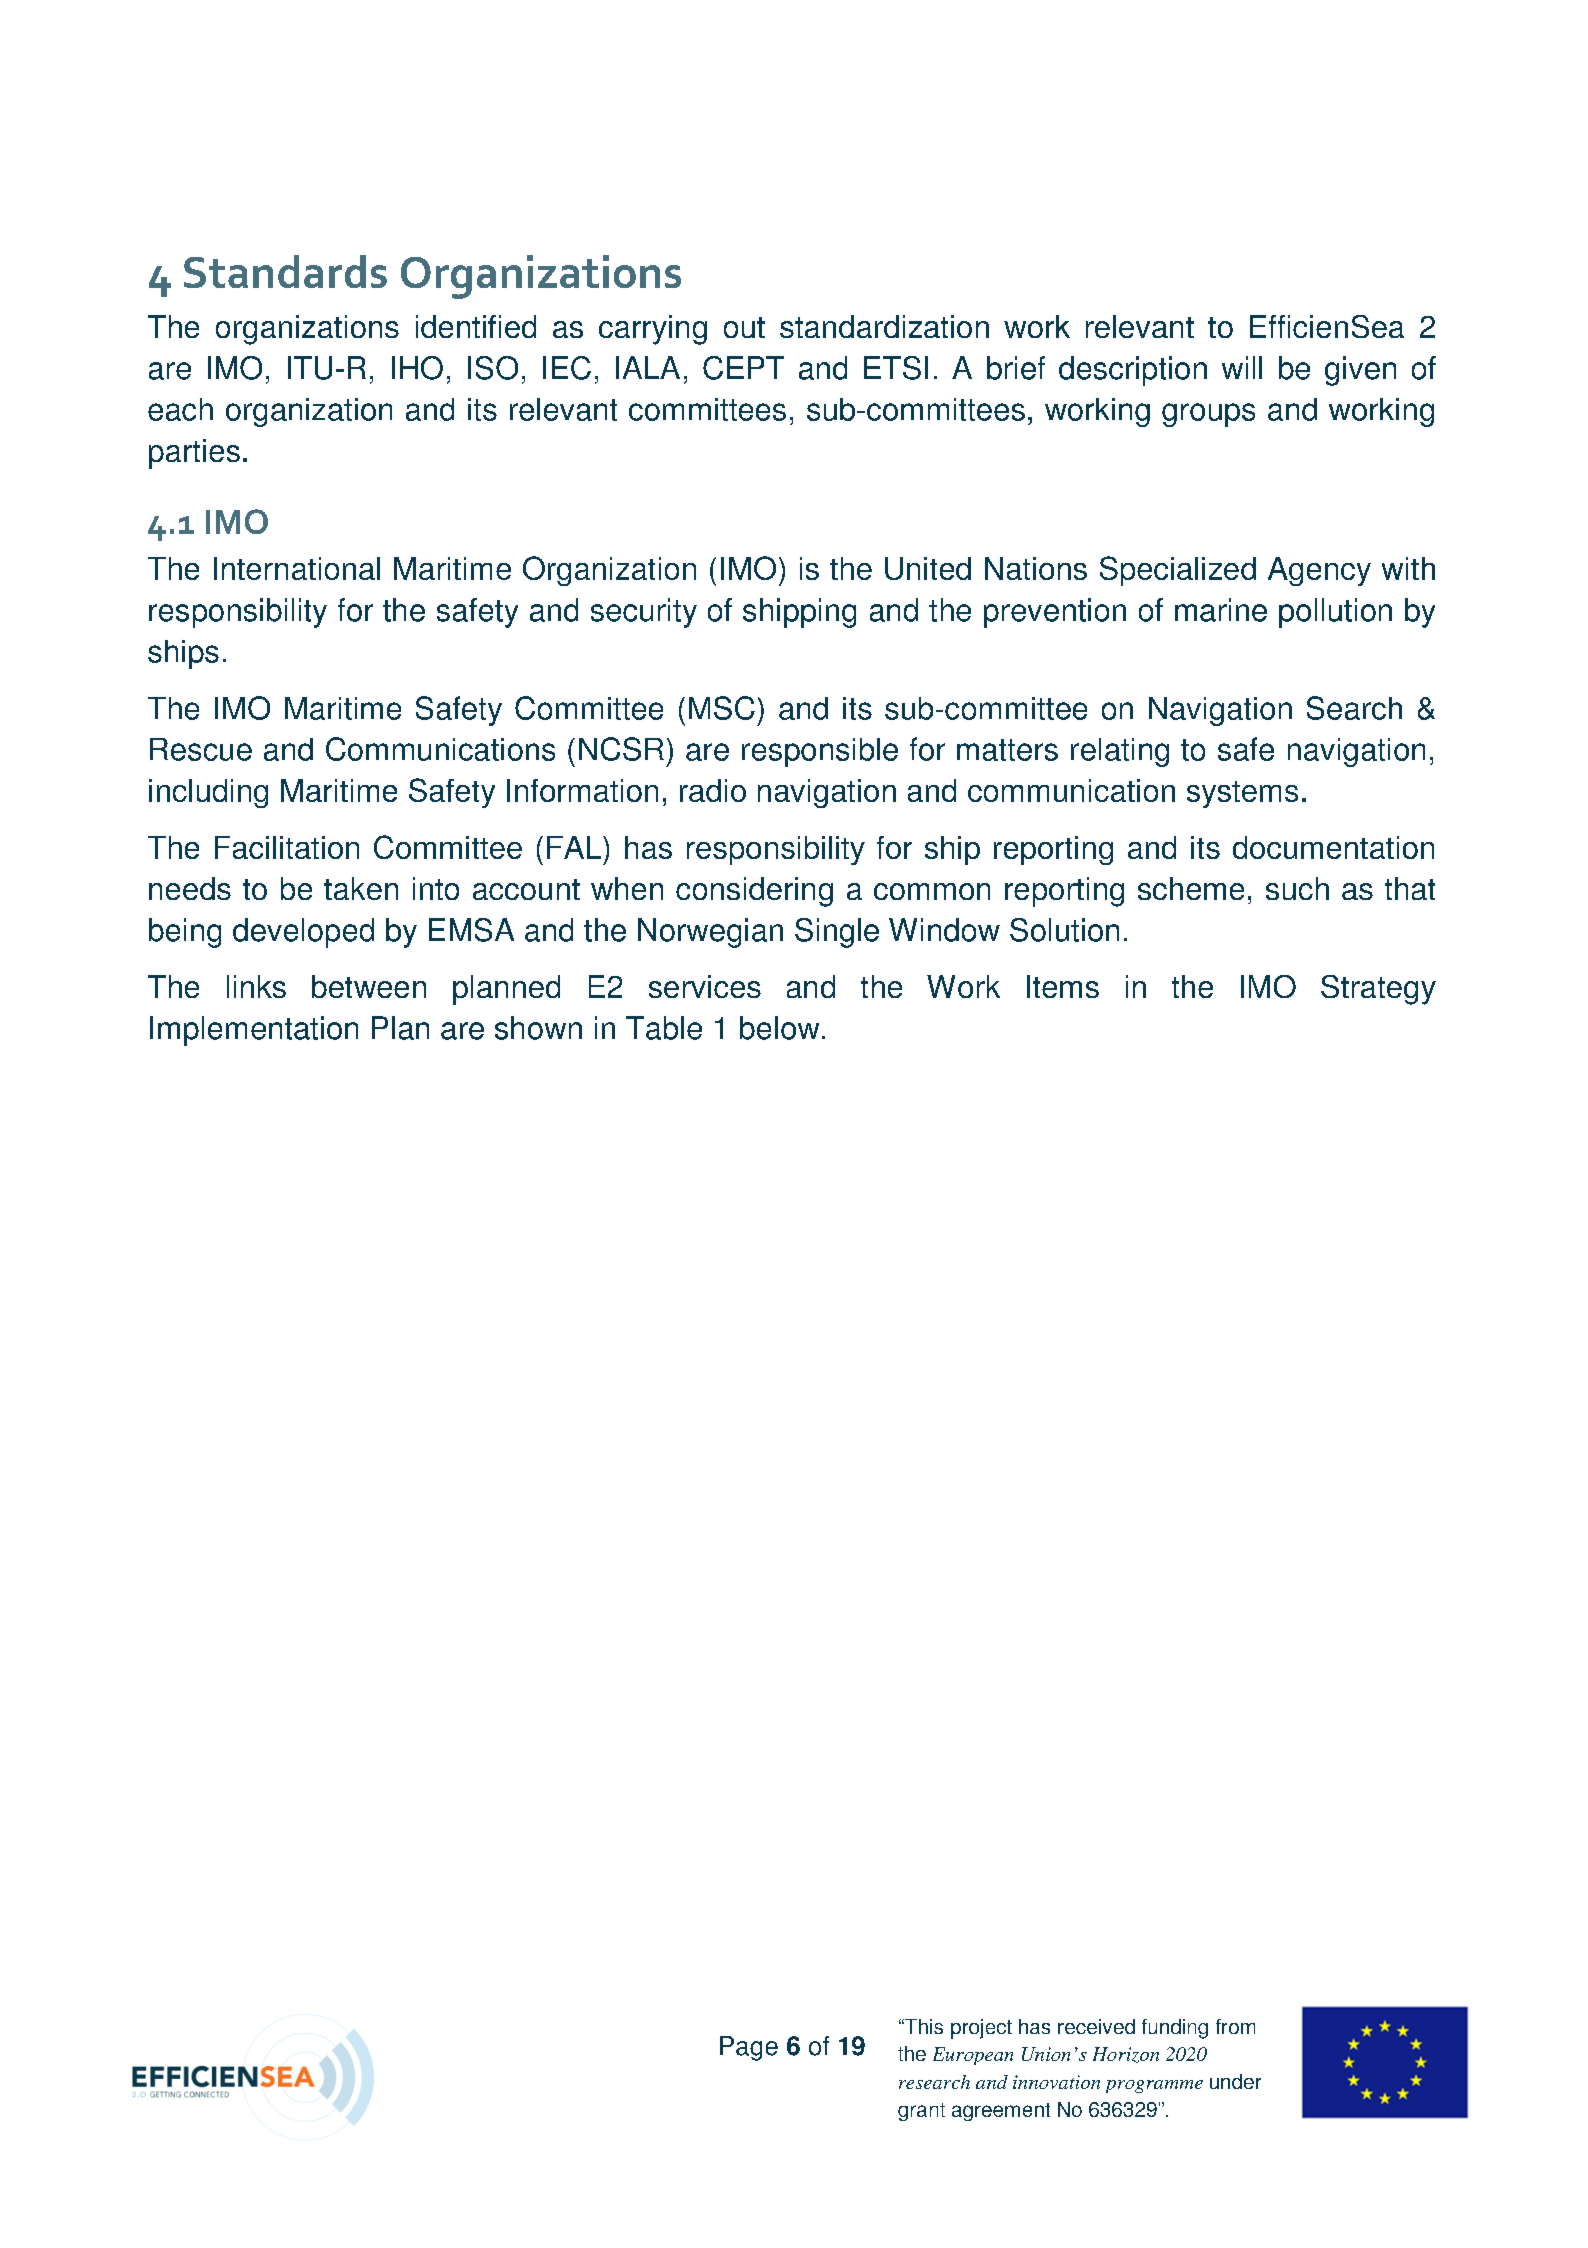 Image resolution: width=1588 pixels, height=2248 pixels. Describe the element at coordinates (744, 327) in the image. I see `out` at that location.
